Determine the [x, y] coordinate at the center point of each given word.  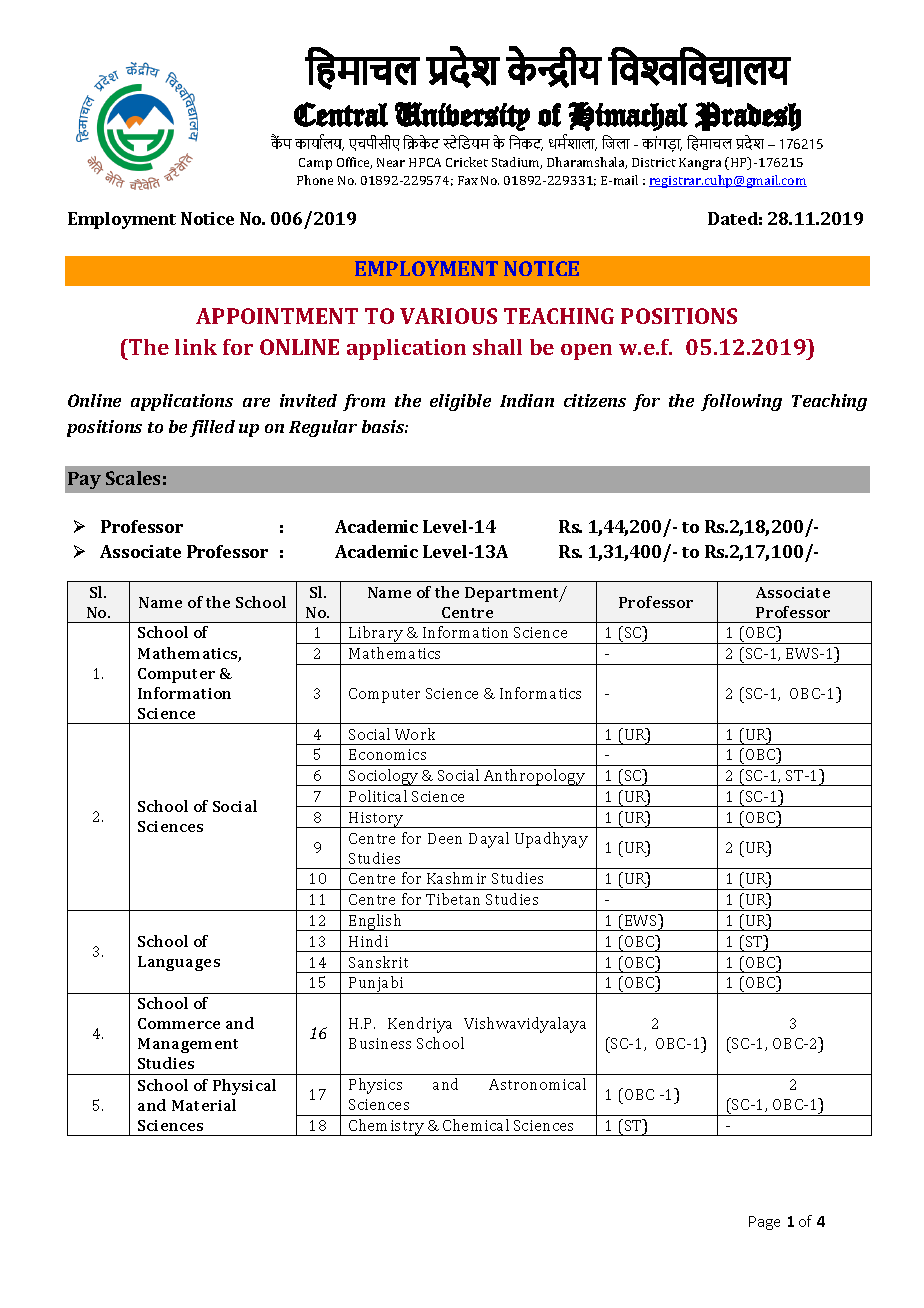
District [654, 162]
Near [391, 162]
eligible [460, 402]
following [741, 402]
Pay [84, 480]
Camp [315, 164]
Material [204, 1105]
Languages [179, 963]
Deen [445, 838]
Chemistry [386, 1127]
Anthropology [534, 777]
